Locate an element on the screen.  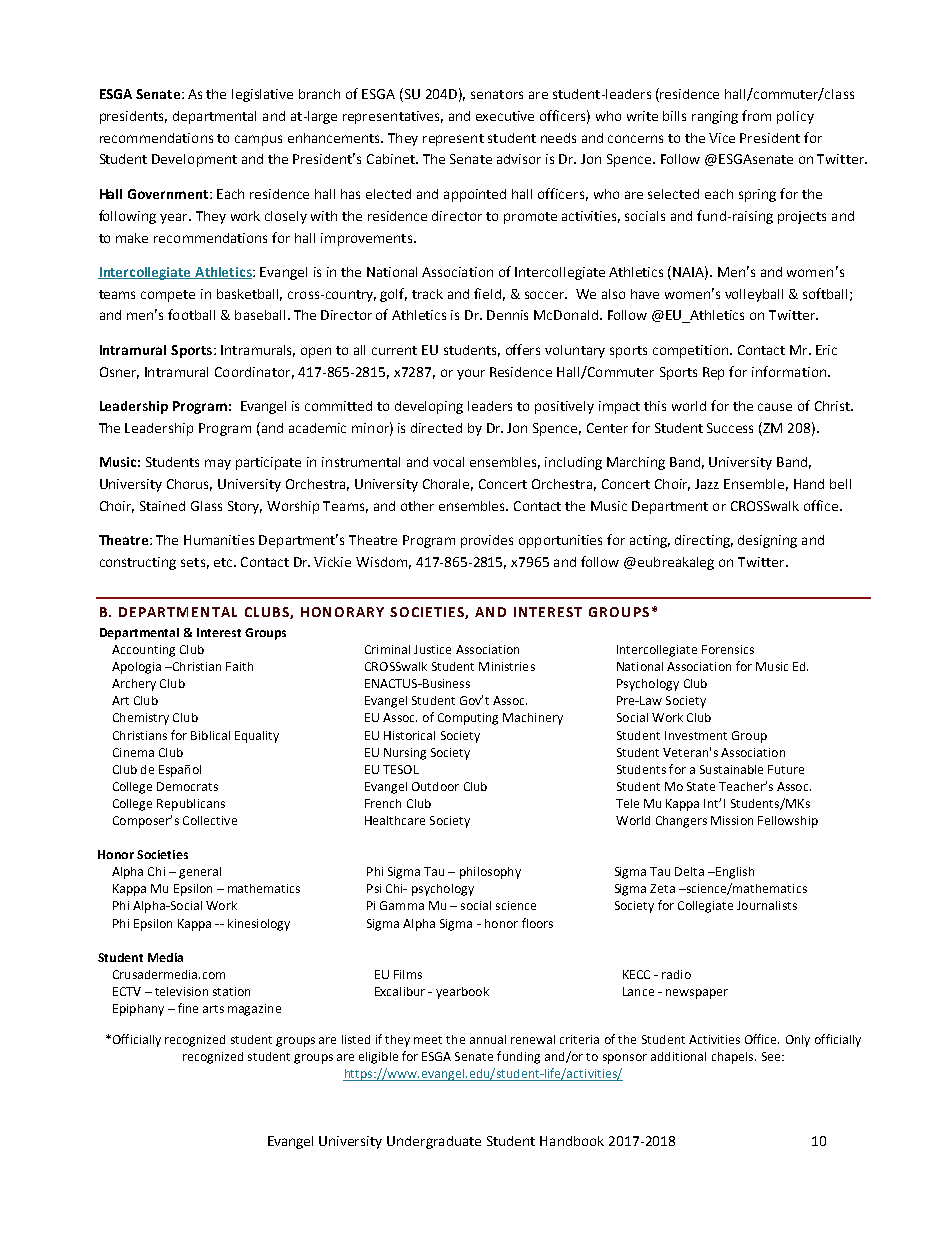
executive is located at coordinates (505, 116).
